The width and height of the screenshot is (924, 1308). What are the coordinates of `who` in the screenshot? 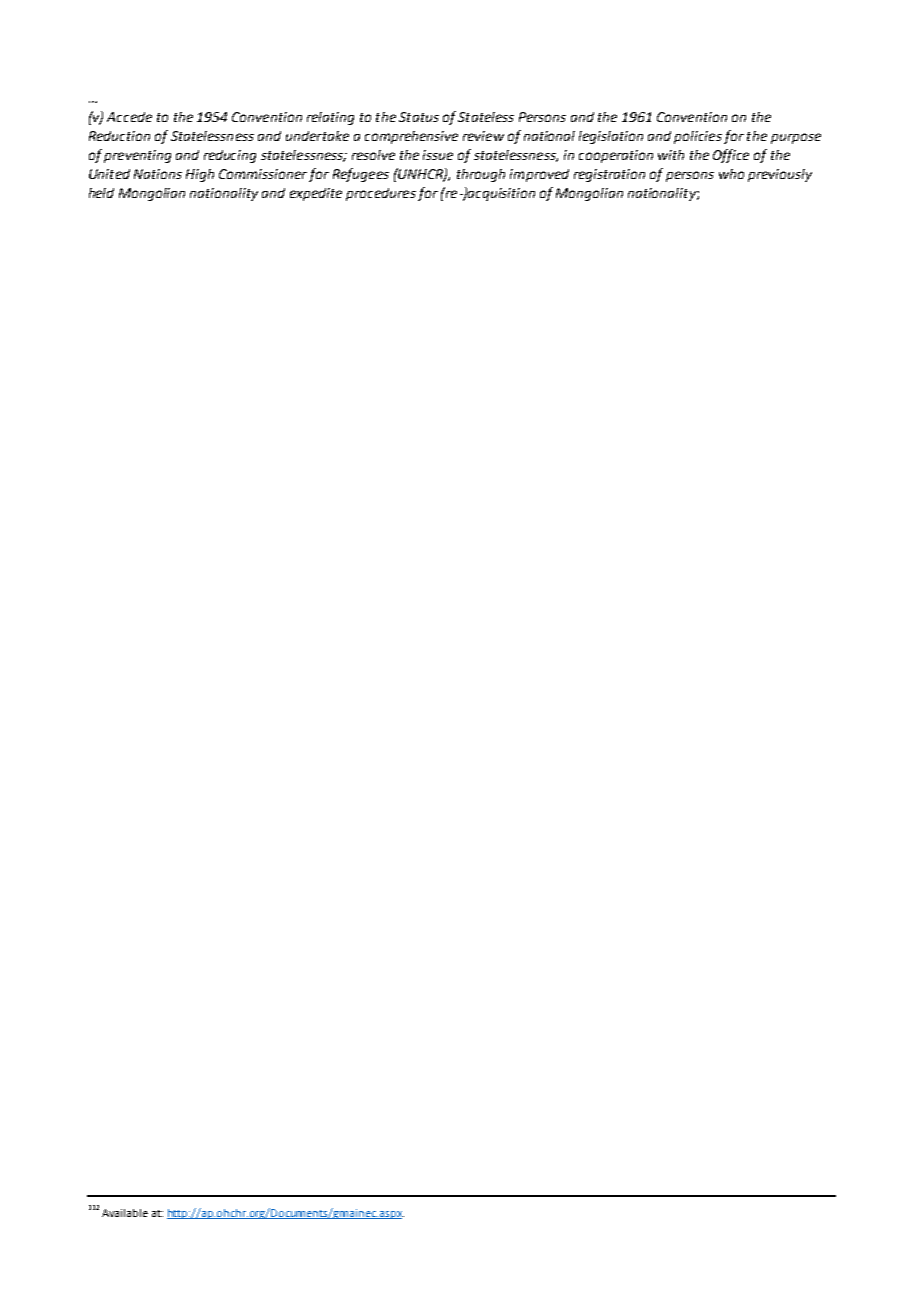 It's located at (731, 174).
